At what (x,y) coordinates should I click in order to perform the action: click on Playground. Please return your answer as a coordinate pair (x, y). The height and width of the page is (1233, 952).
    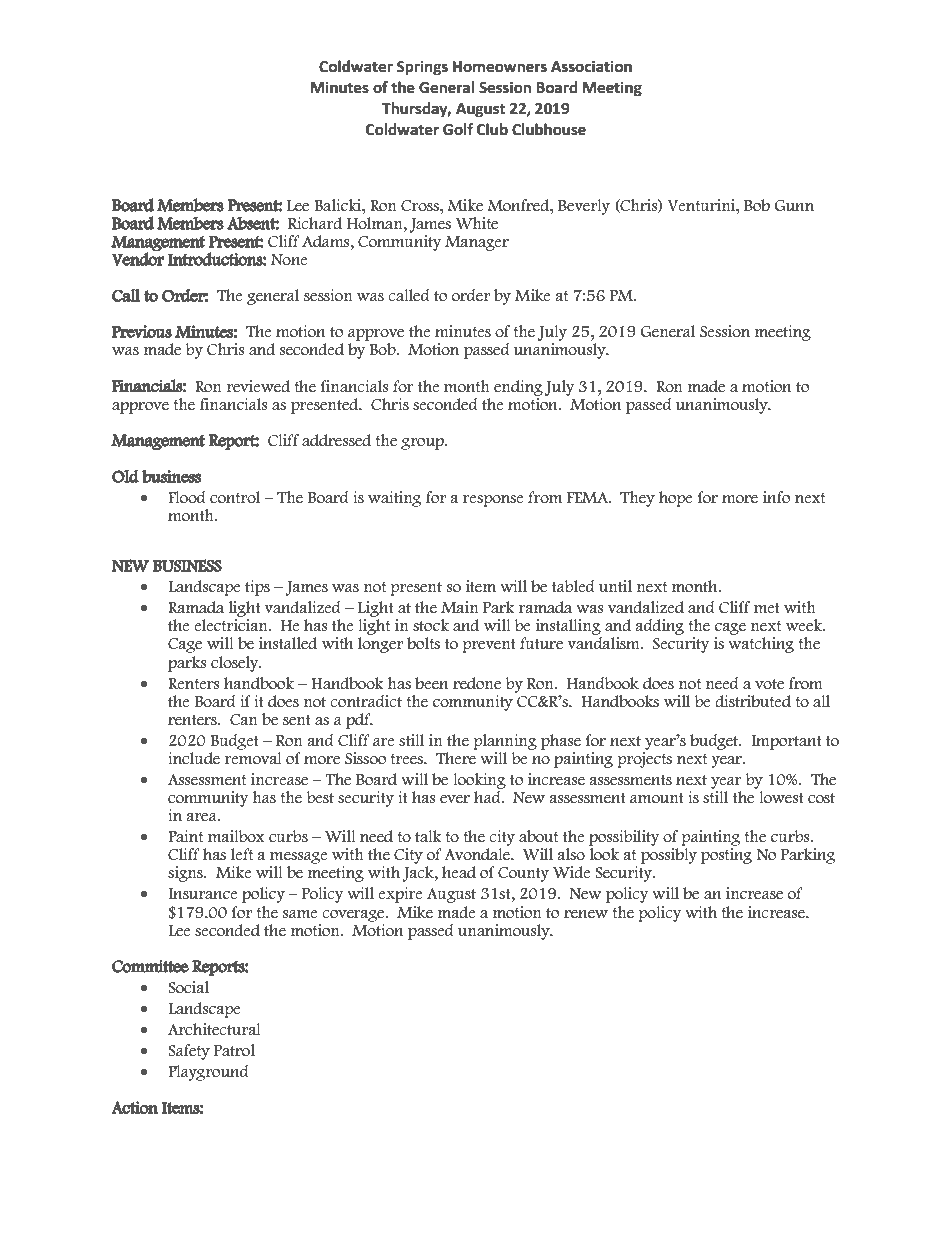
    Looking at the image, I should click on (208, 1073).
